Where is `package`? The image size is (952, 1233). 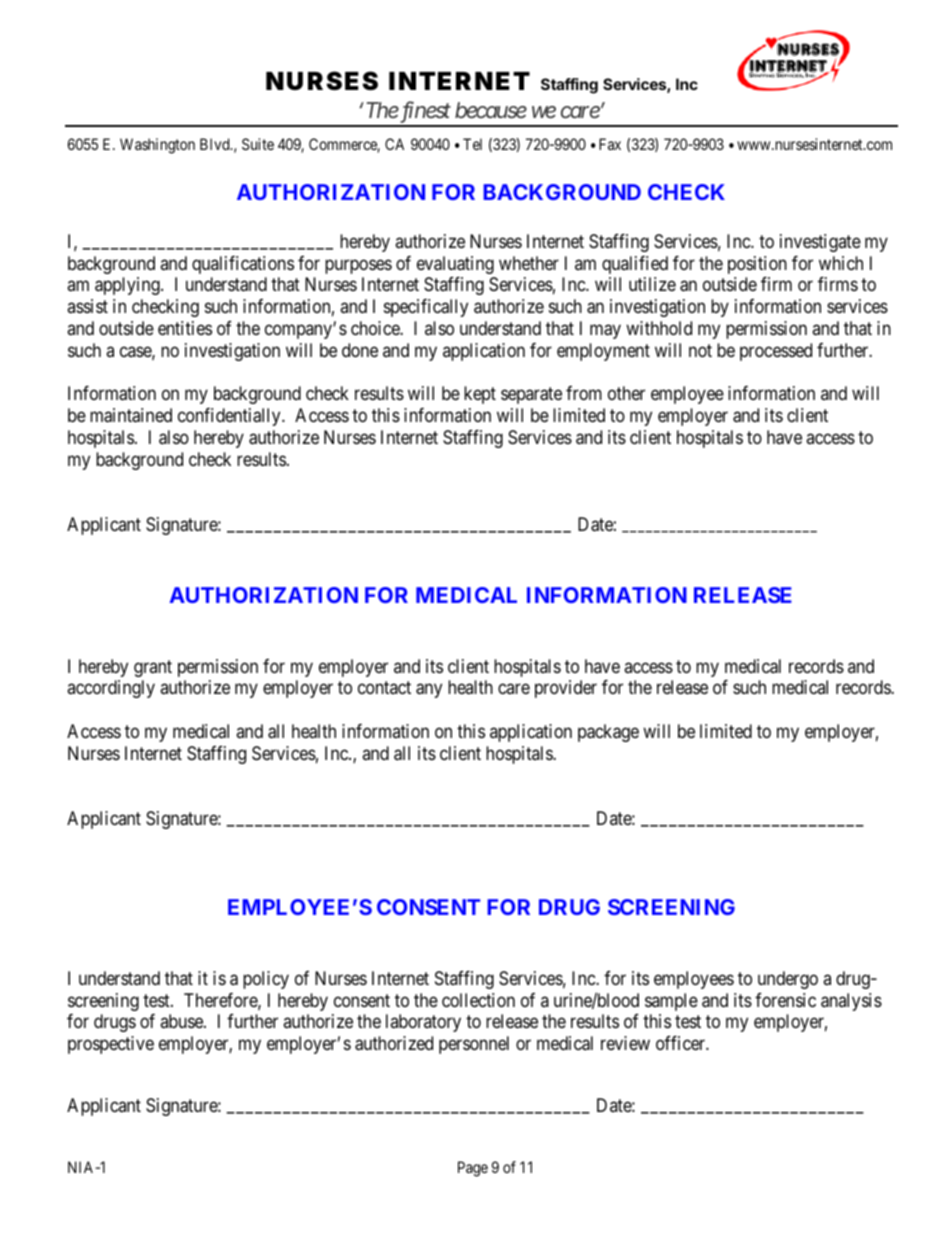 package is located at coordinates (608, 733).
